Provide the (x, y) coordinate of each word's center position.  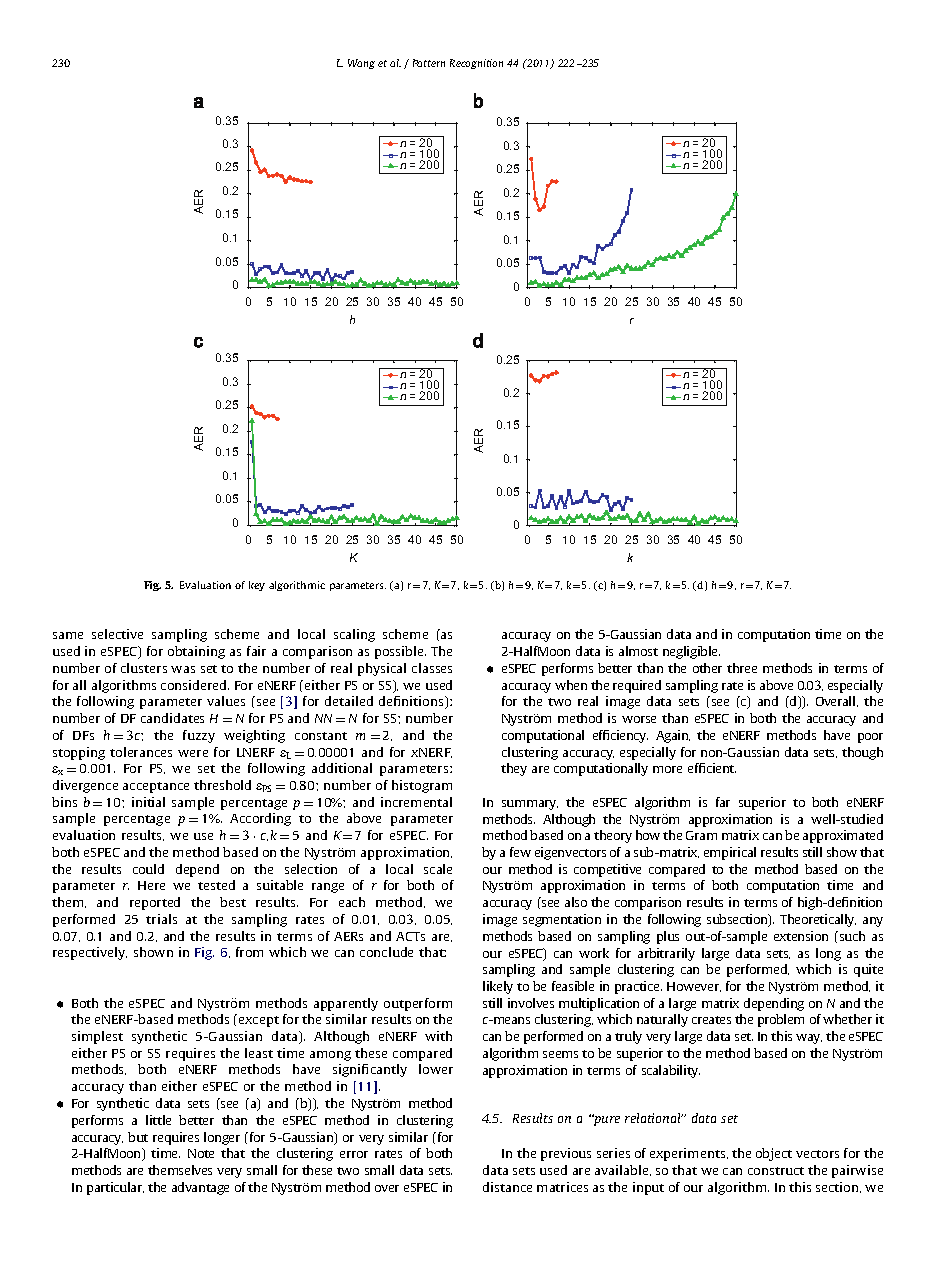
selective (117, 634)
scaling (354, 635)
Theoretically (818, 920)
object (774, 1154)
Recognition (476, 64)
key (257, 586)
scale (438, 869)
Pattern (429, 63)
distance (507, 1187)
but (138, 1137)
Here (151, 885)
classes (432, 668)
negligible (691, 652)
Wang (361, 64)
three (742, 668)
